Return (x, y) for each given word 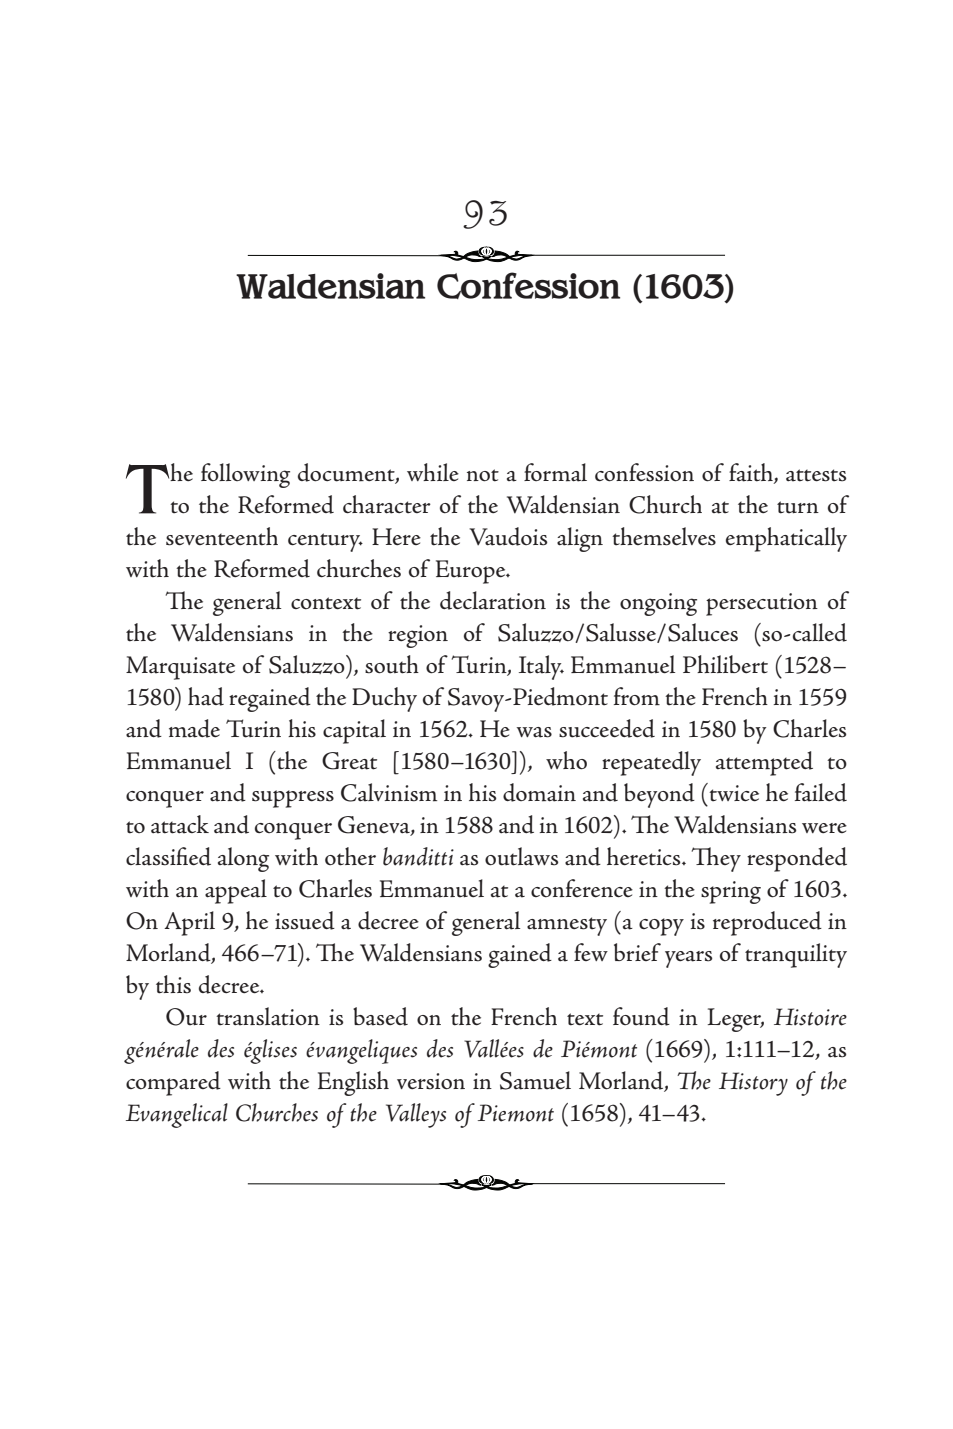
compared (173, 1083)
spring (731, 892)
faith (752, 473)
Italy (541, 667)
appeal (236, 891)
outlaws (521, 856)
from (637, 696)
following (245, 475)
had (206, 696)
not (483, 475)
